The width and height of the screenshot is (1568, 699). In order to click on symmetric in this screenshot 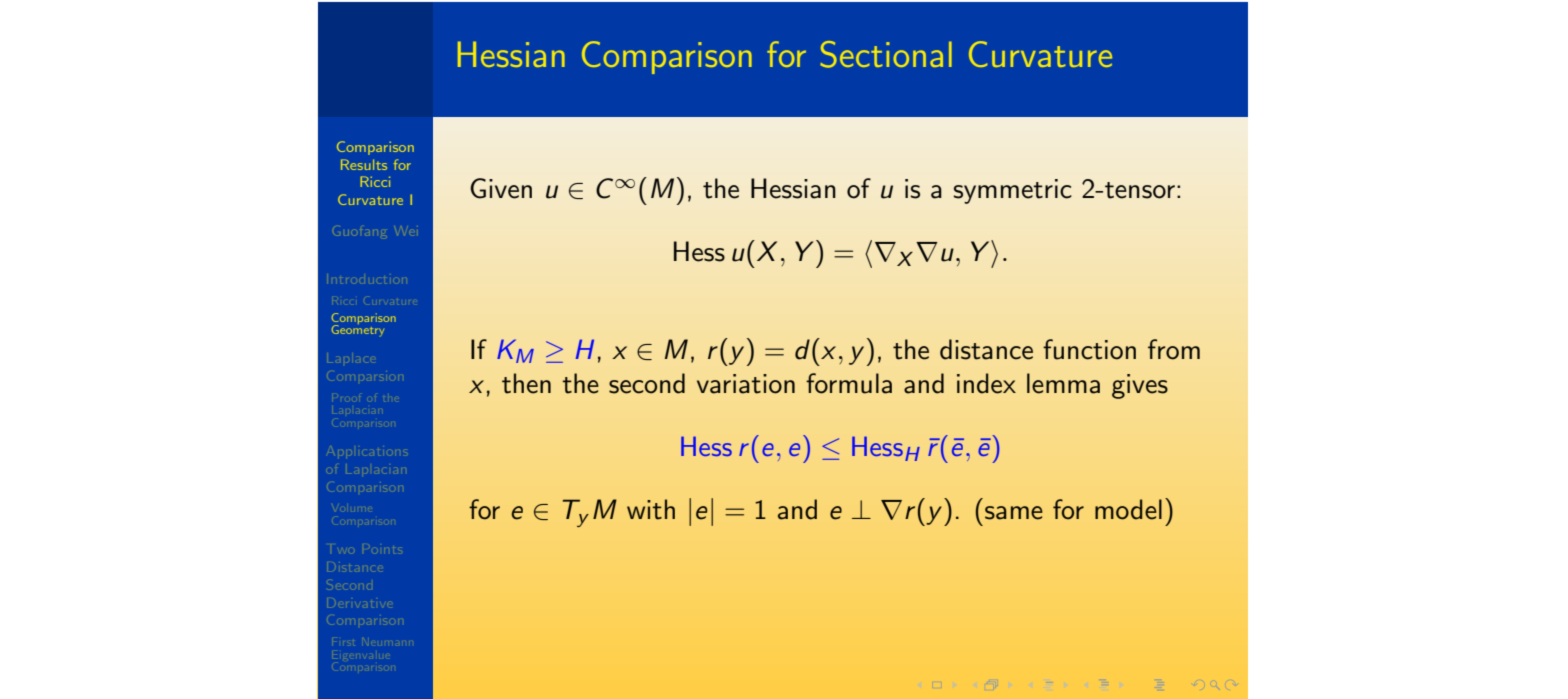, I will do `click(1012, 191)`.
